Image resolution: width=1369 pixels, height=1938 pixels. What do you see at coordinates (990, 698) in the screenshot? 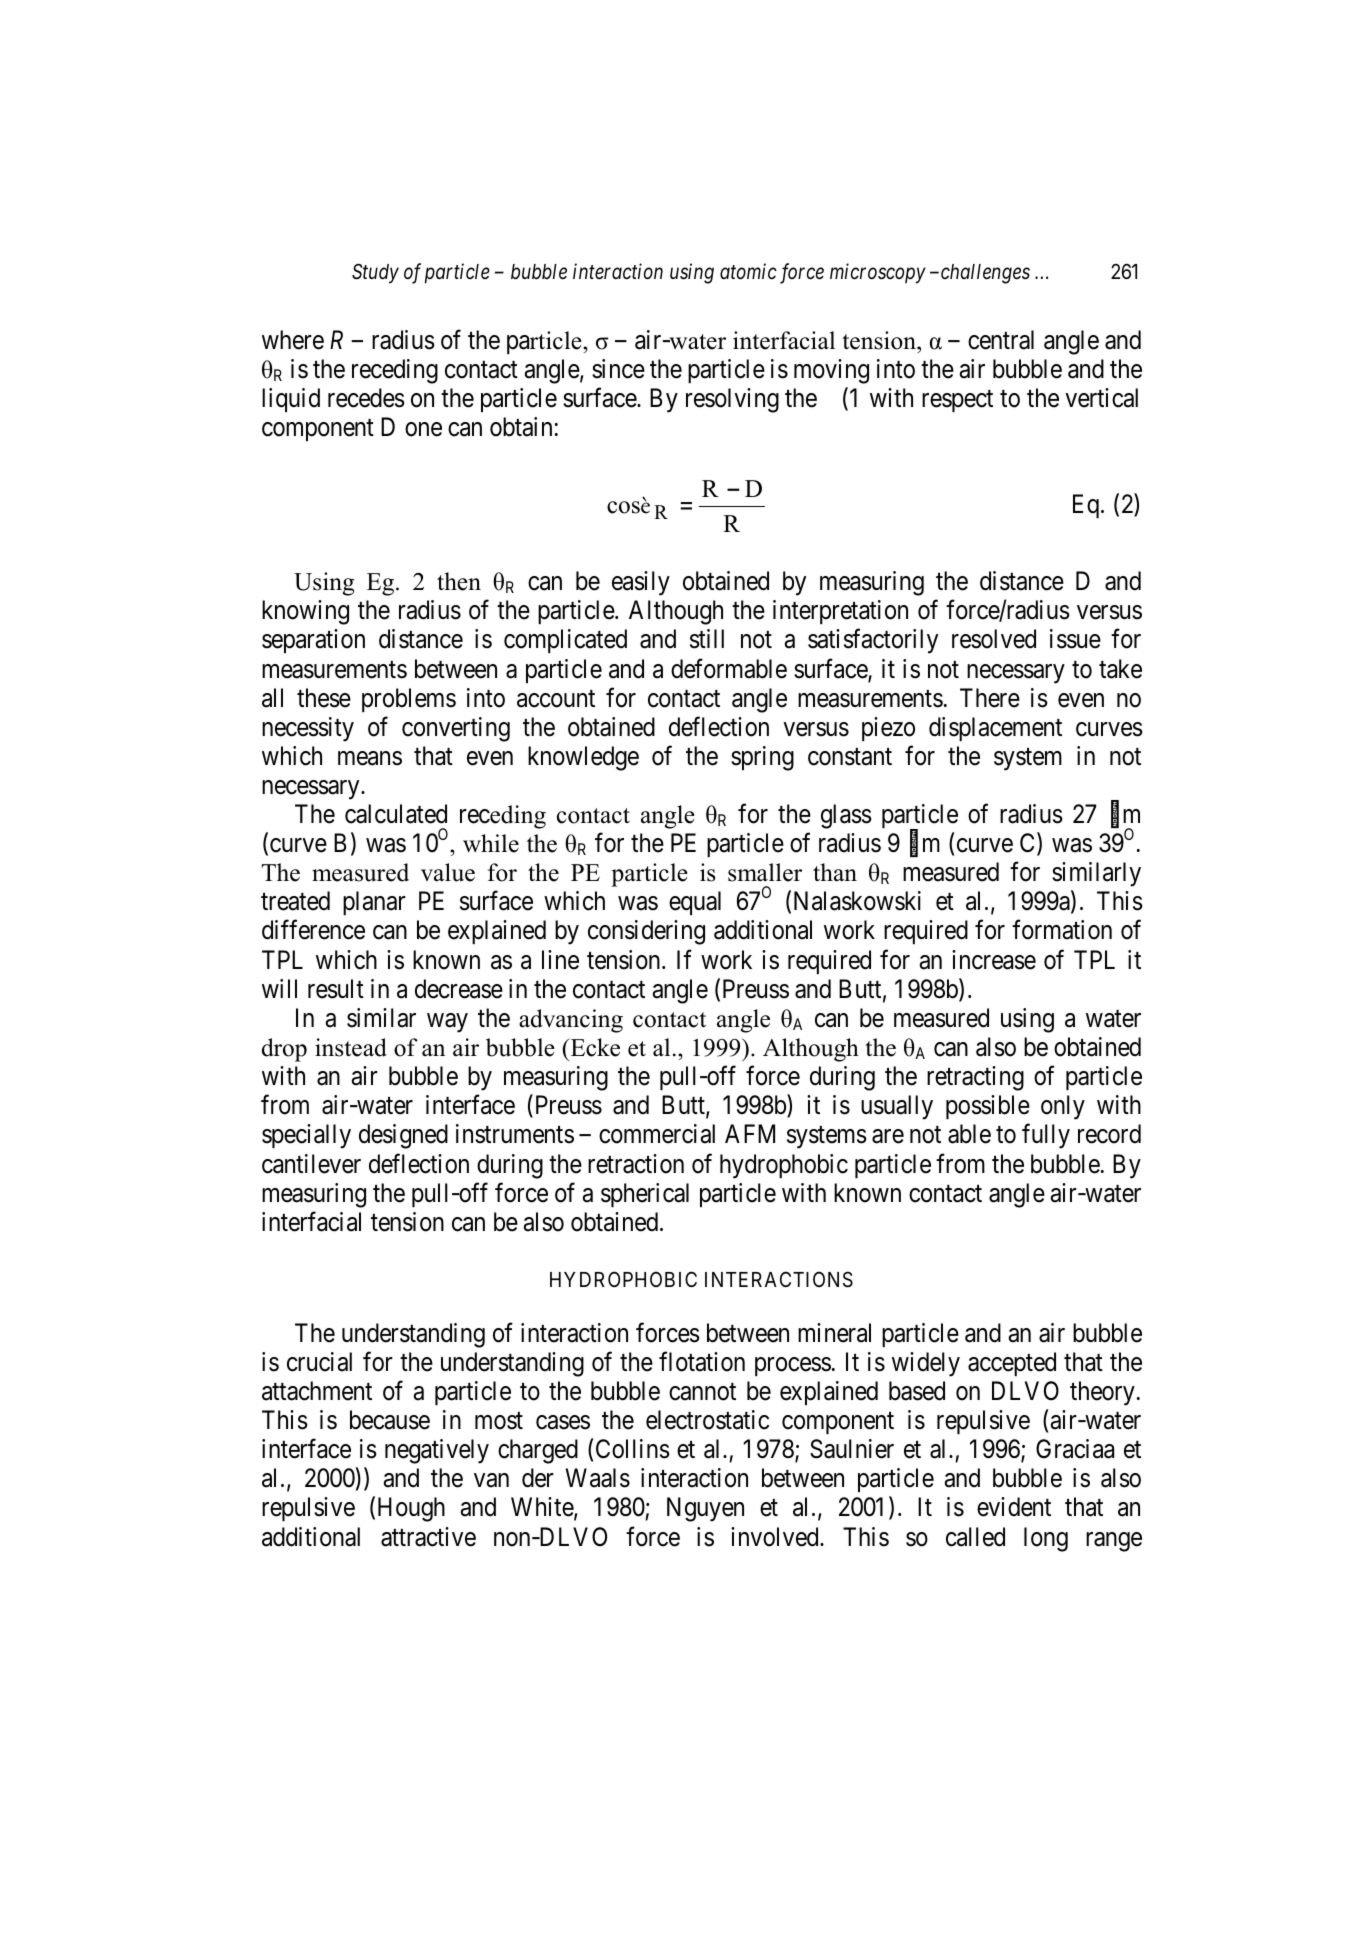
I see `There` at bounding box center [990, 698].
